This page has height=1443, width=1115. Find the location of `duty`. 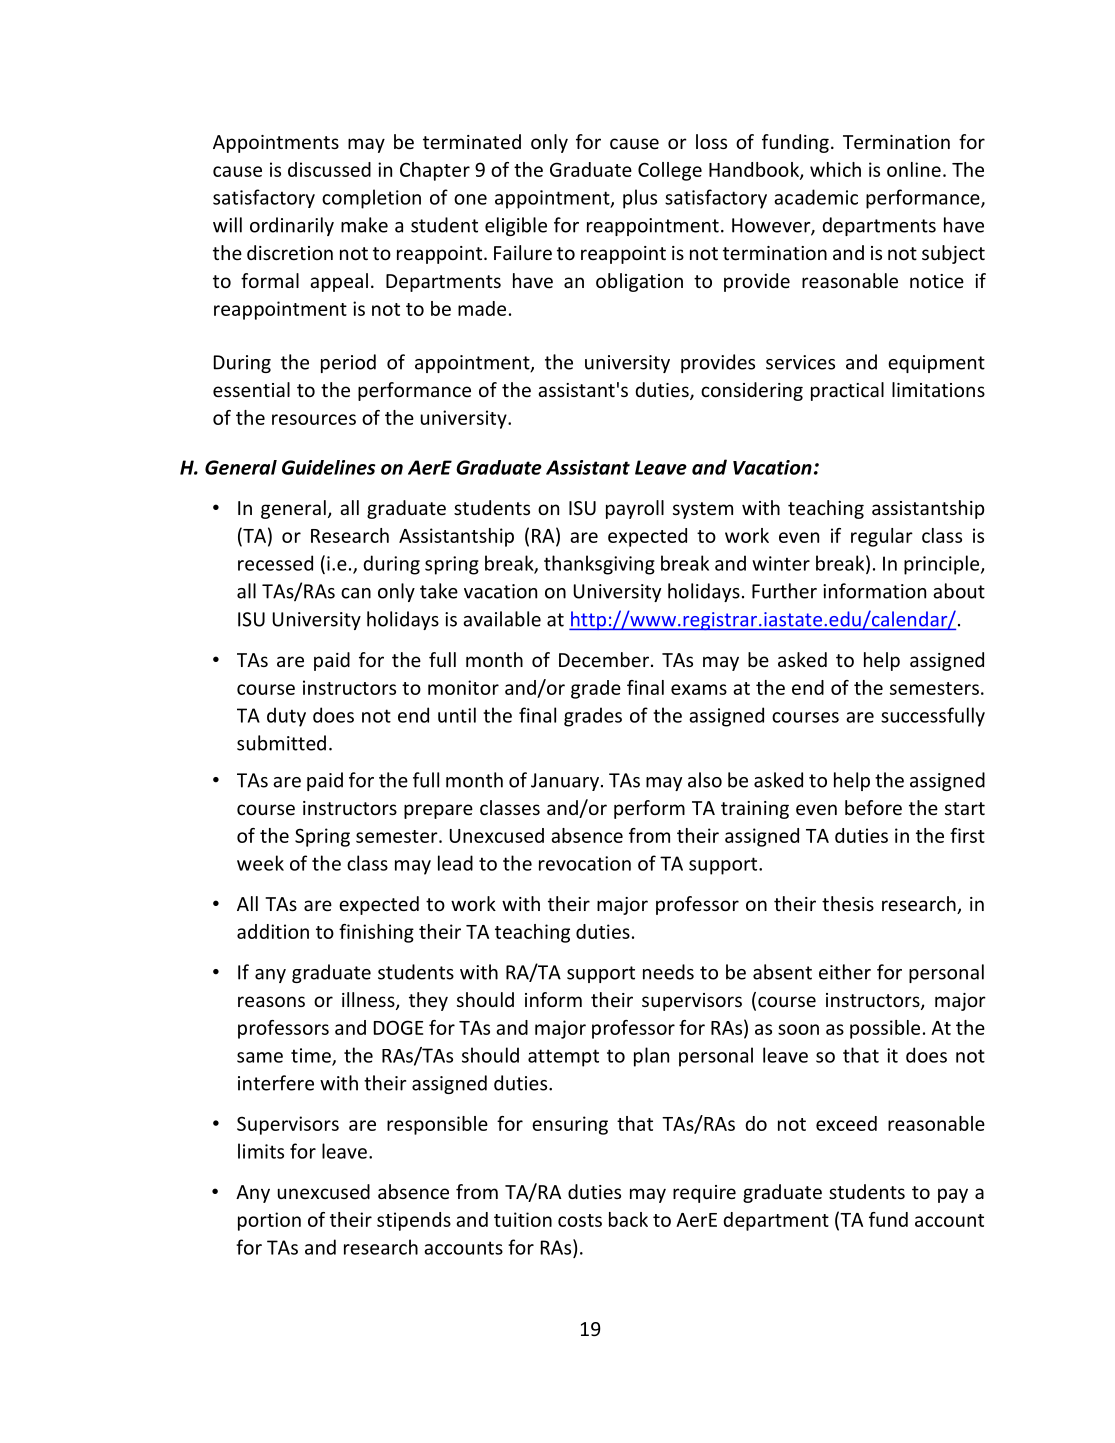

duty is located at coordinates (286, 717).
